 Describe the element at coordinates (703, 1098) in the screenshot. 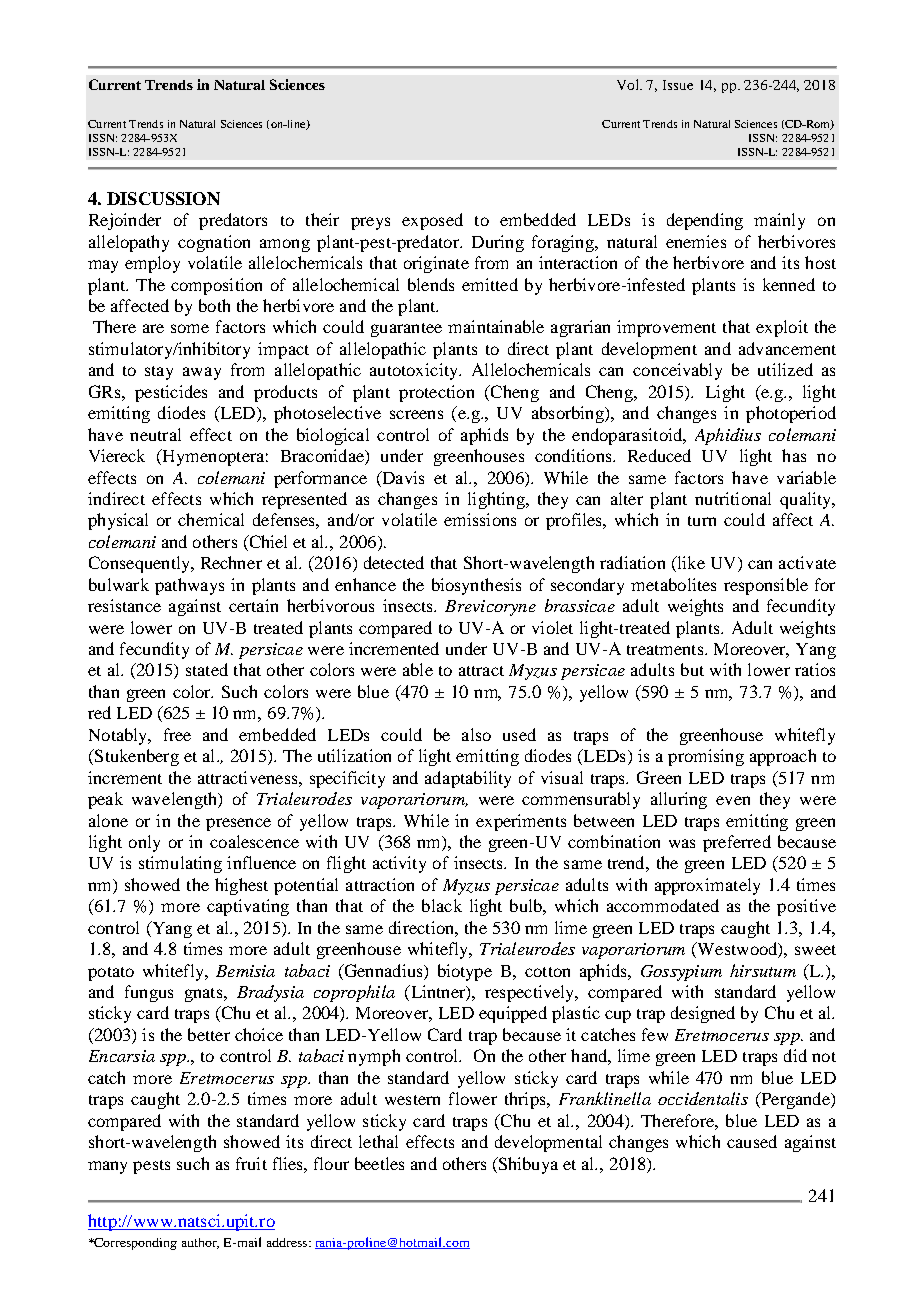

I see `occidentalis` at that location.
